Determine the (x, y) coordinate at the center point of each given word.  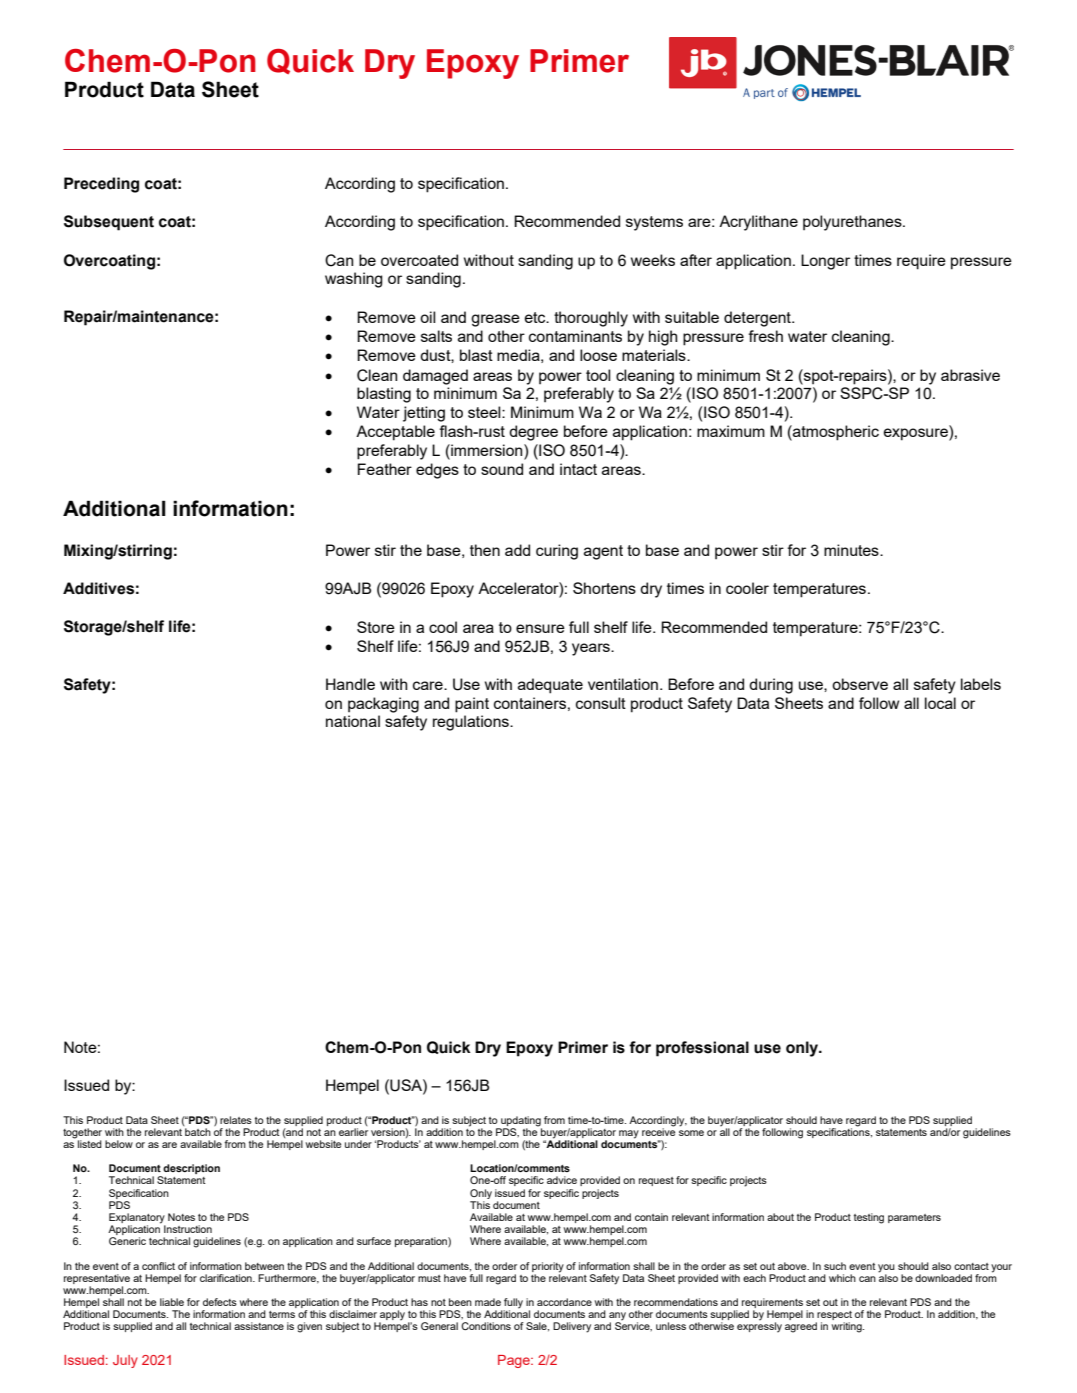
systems (654, 223)
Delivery (572, 1327)
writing (848, 1327)
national (353, 721)
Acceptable (395, 433)
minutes (852, 550)
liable (172, 1302)
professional (702, 1049)
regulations (472, 723)
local (940, 703)
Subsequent (109, 223)
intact (578, 469)
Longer (825, 262)
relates (236, 1120)
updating (520, 1122)
